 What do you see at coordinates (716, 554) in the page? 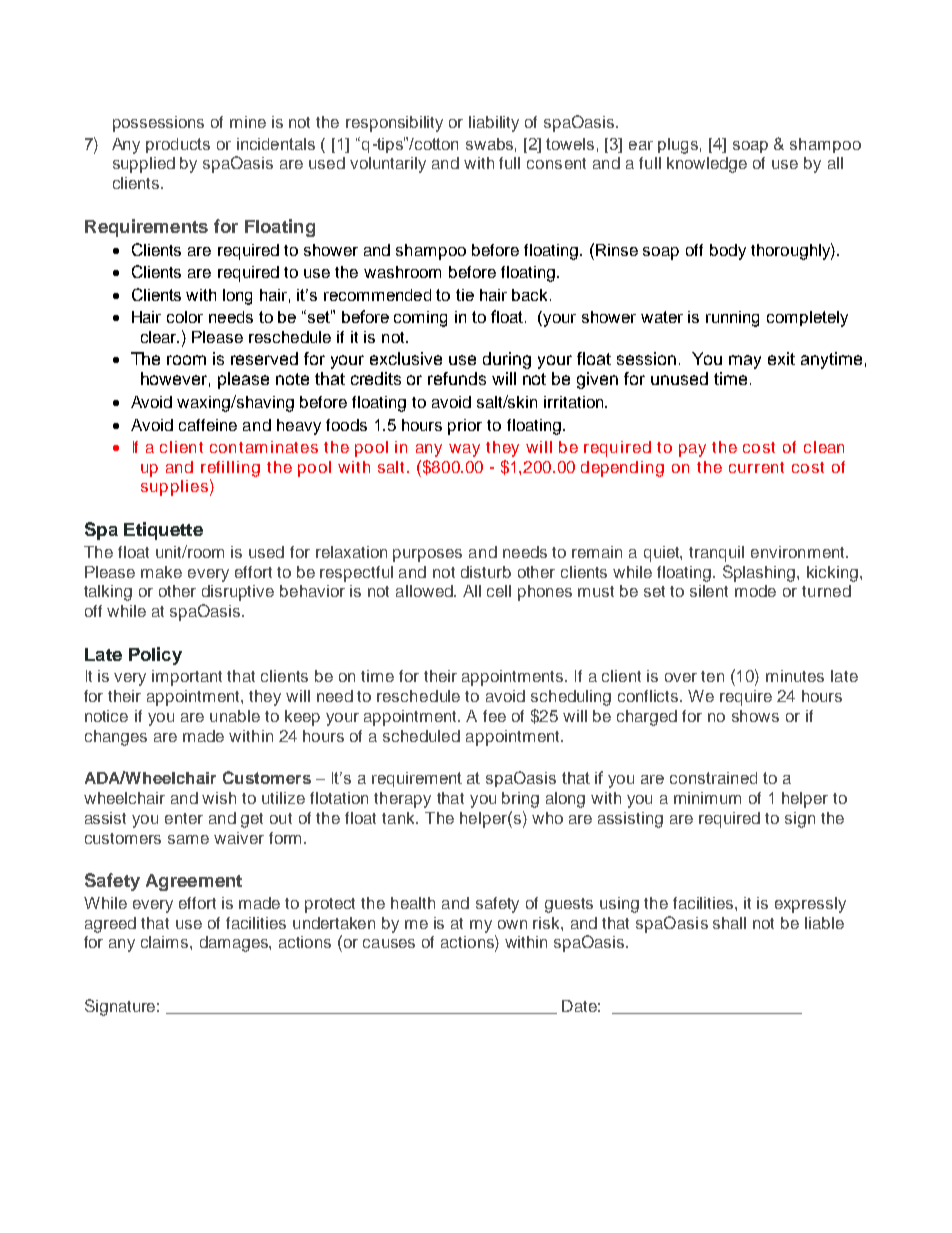
I see `tranquil` at bounding box center [716, 554].
